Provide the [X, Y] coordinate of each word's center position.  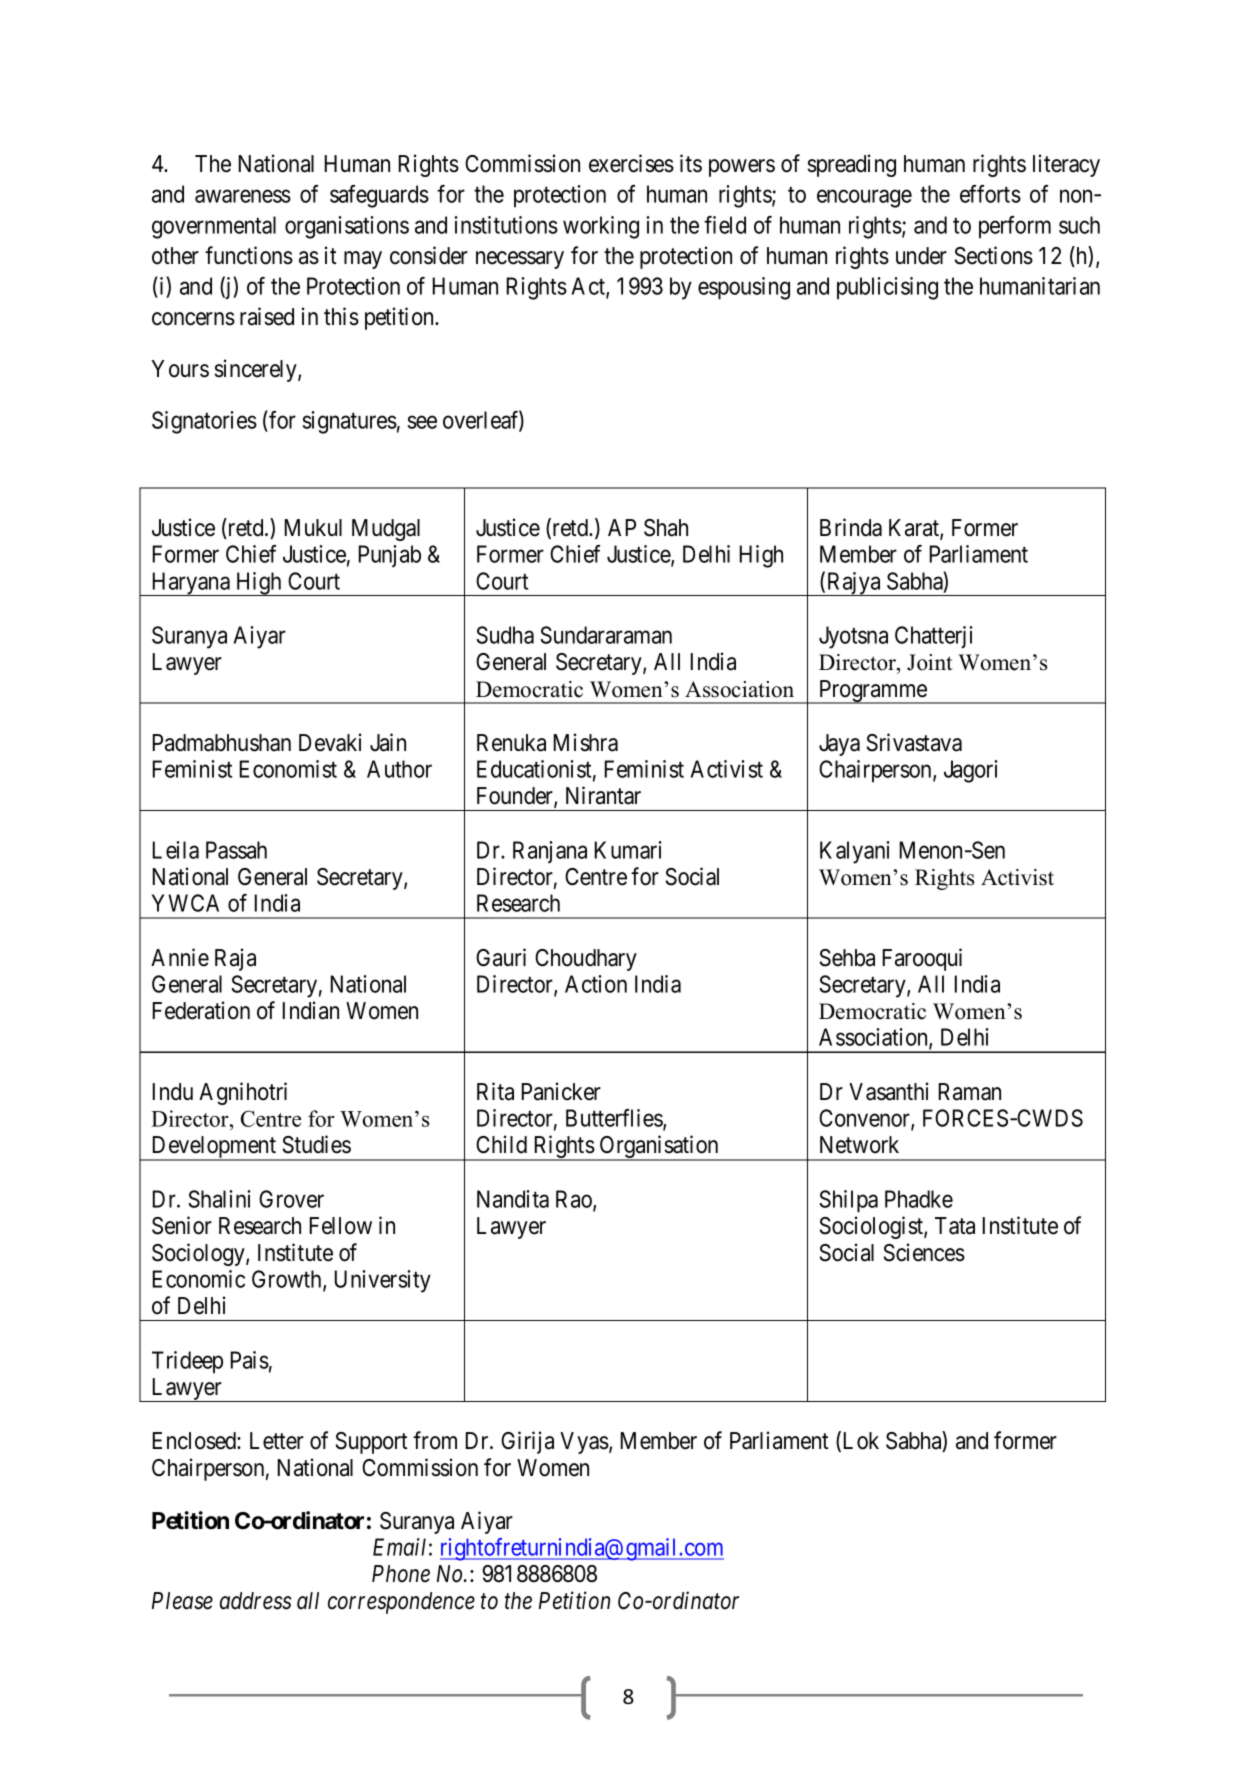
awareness [243, 196]
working [601, 227]
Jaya [839, 745]
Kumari [628, 850]
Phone [401, 1574]
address [255, 1601]
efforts [990, 194]
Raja [235, 959]
